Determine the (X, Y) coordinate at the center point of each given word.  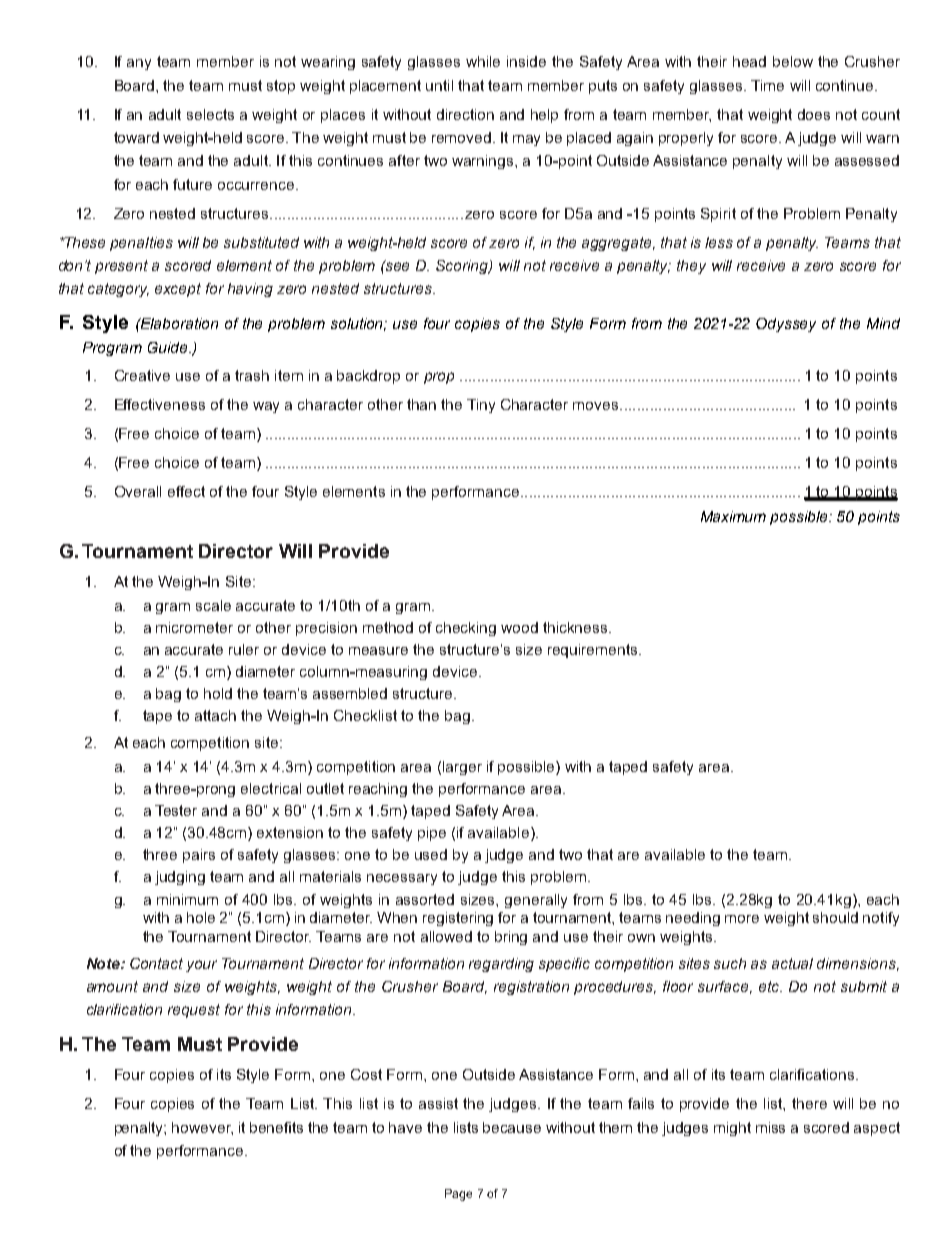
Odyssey (786, 325)
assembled (350, 693)
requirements (594, 651)
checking (466, 629)
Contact (156, 963)
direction (465, 114)
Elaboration (178, 323)
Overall (138, 491)
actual (792, 963)
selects (210, 114)
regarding (501, 965)
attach (215, 715)
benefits (276, 1127)
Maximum (733, 516)
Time (767, 85)
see (396, 265)
